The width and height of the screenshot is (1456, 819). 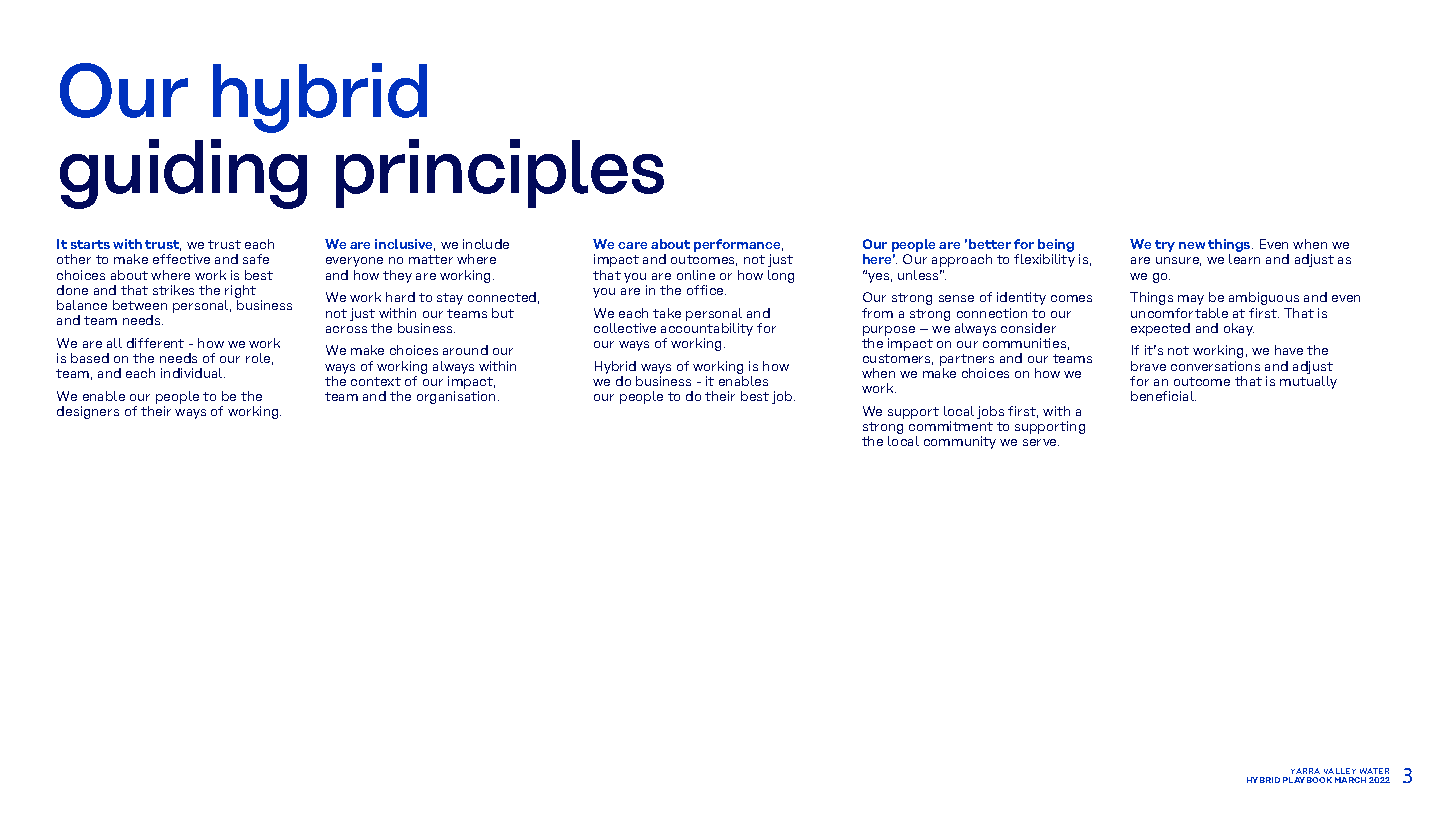 I want to click on new, so click(x=1192, y=245).
